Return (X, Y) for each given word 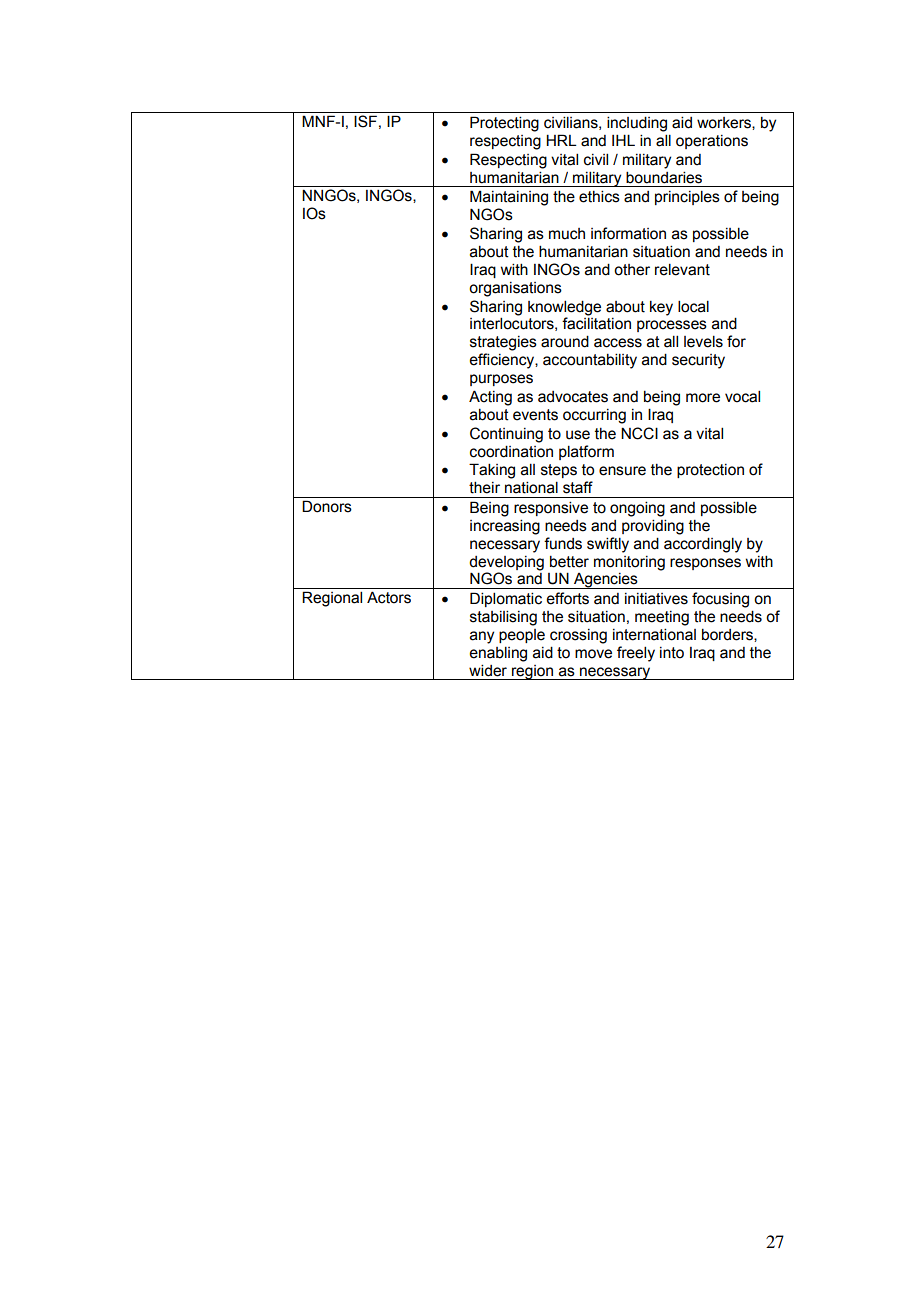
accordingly (703, 545)
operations (712, 142)
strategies (503, 343)
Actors (389, 597)
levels (703, 341)
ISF (365, 121)
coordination (511, 451)
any (482, 637)
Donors (327, 506)
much (567, 234)
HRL (561, 140)
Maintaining (509, 198)
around (565, 341)
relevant (682, 269)
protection (710, 471)
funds (563, 543)
